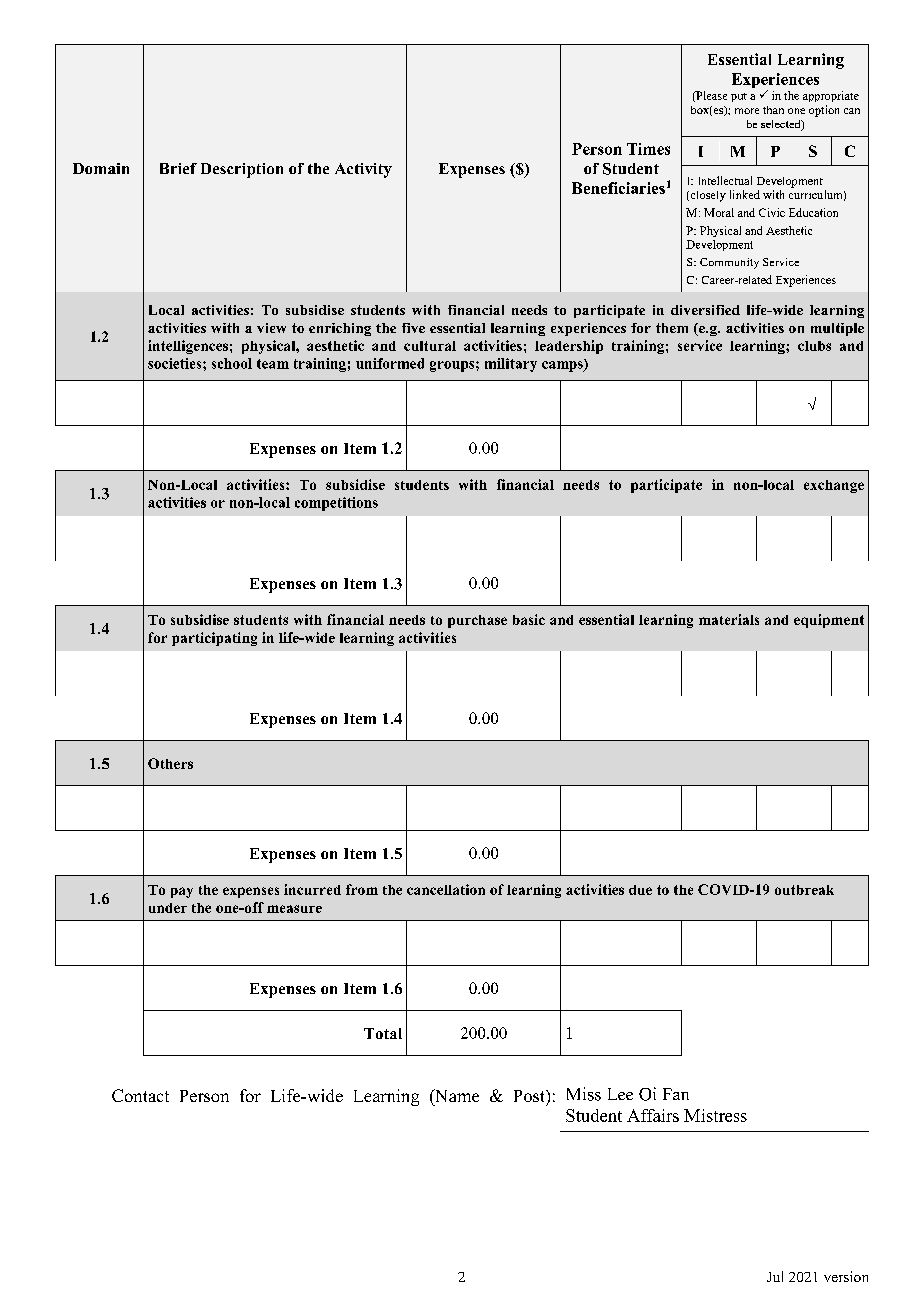  I want to click on purchase, so click(477, 621).
